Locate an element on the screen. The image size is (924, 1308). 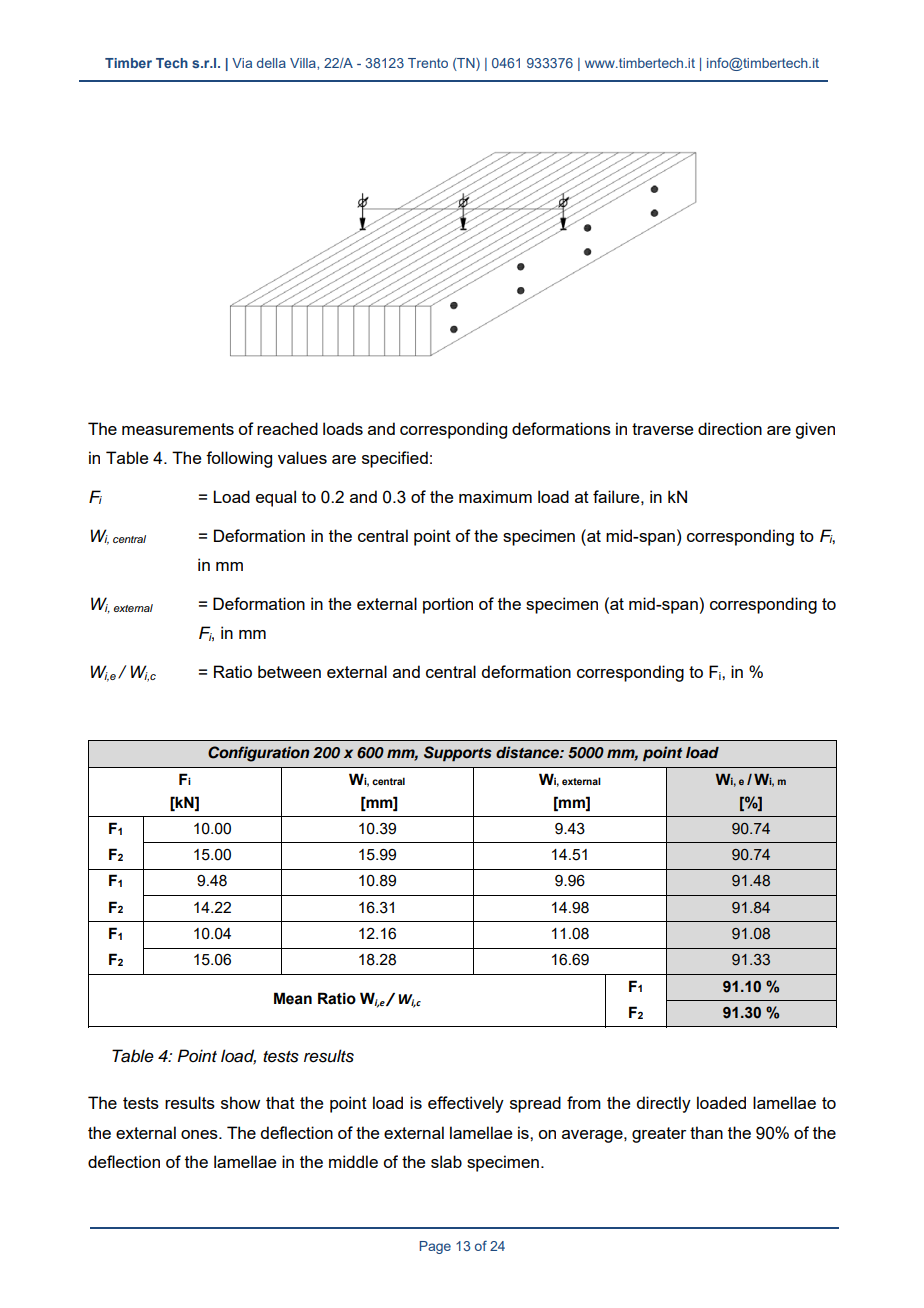
given is located at coordinates (815, 430).
